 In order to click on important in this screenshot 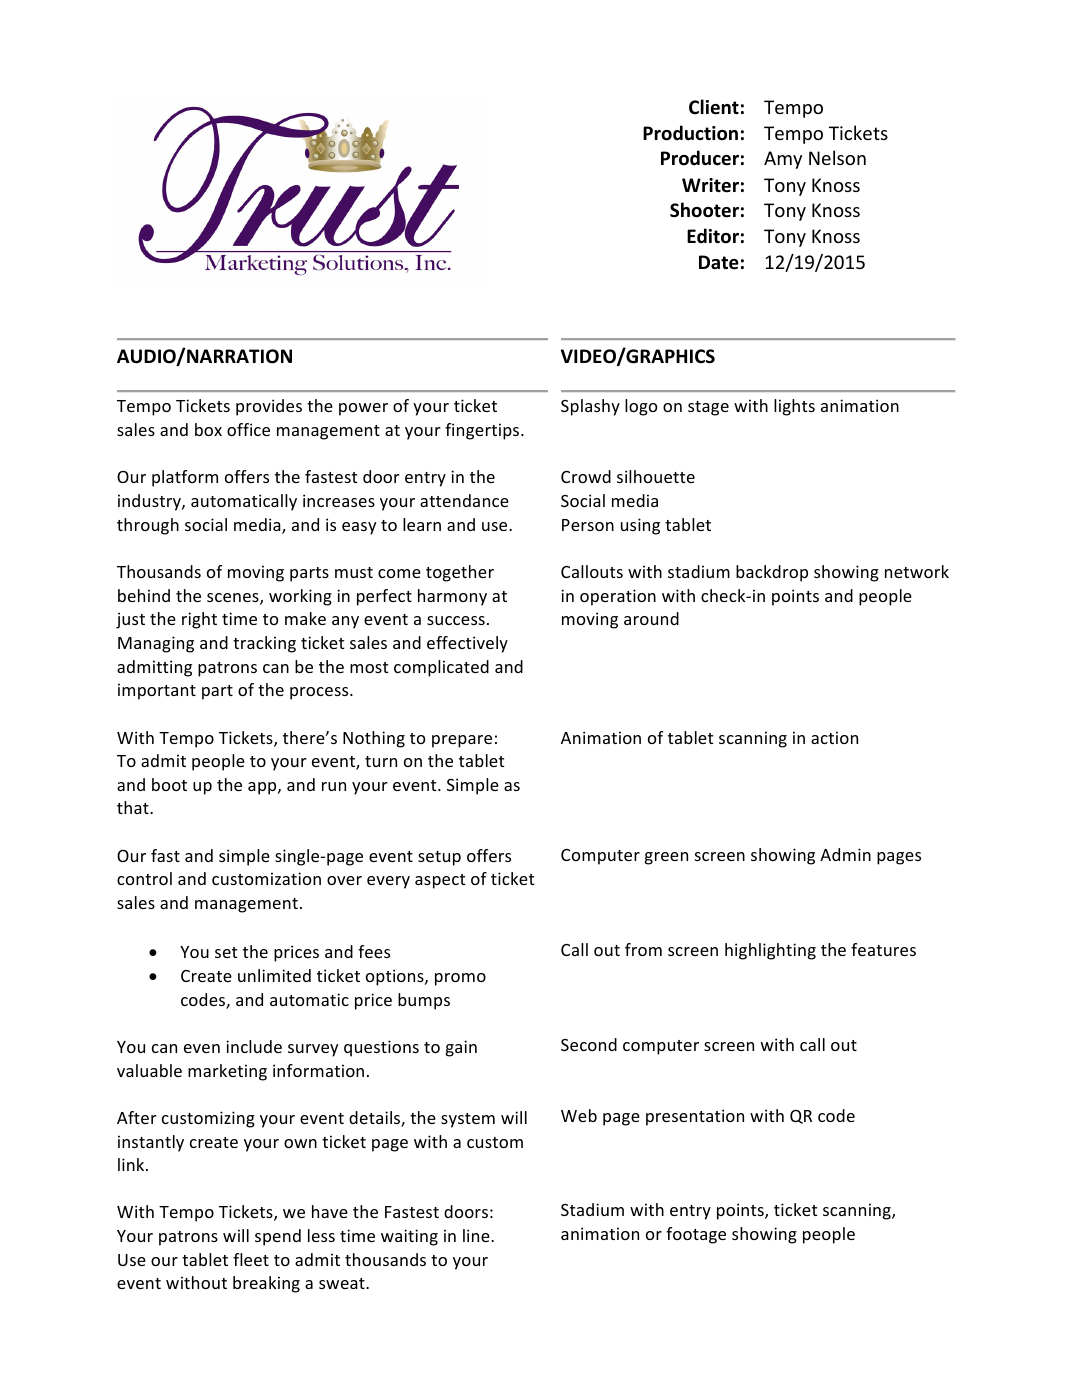, I will do `click(157, 691)`.
